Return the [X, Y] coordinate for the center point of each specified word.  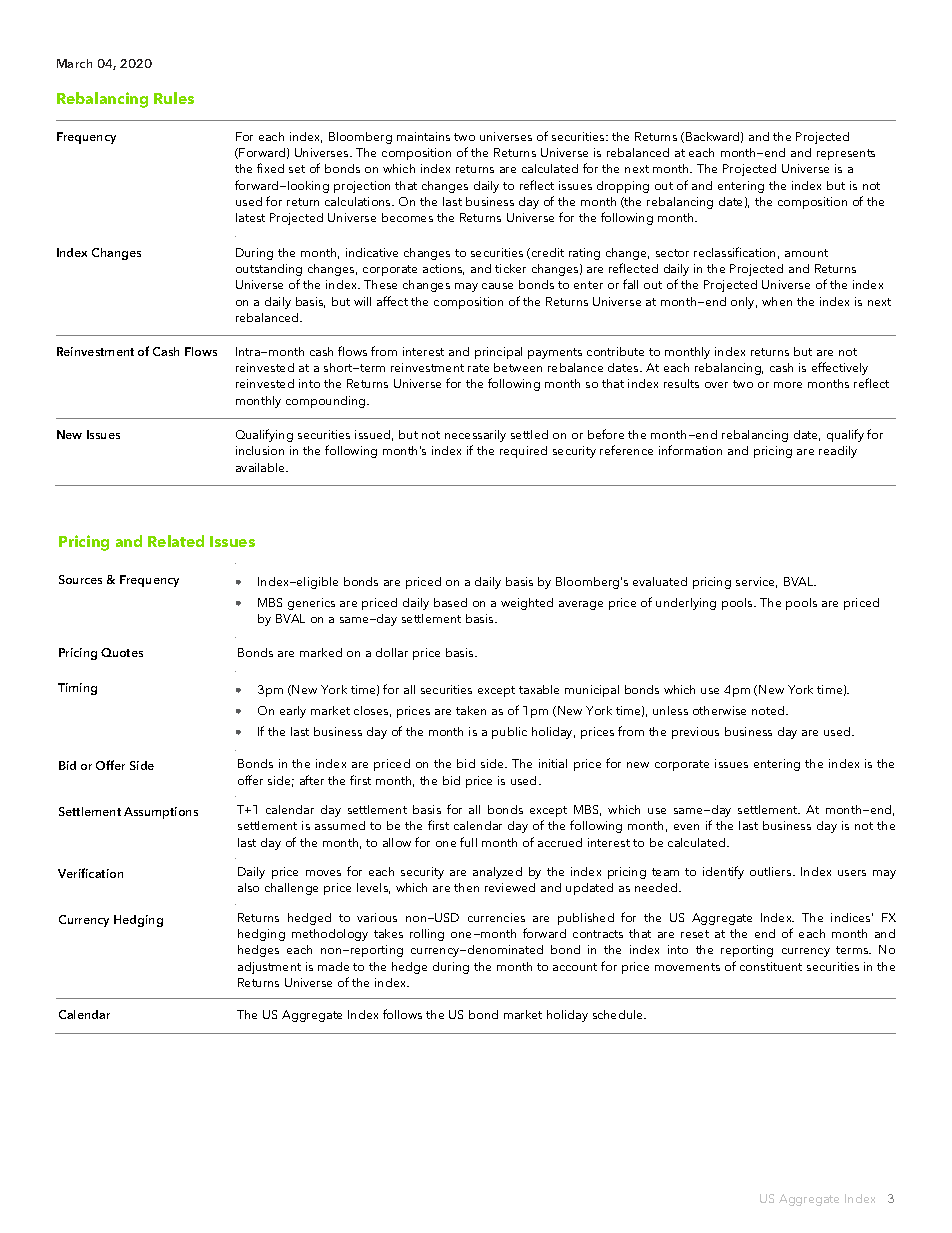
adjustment [269, 968]
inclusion [260, 450]
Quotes [122, 652]
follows [402, 1014]
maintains [423, 136]
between [518, 367]
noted [769, 710]
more [788, 385]
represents [846, 154]
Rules [174, 98]
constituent [771, 966]
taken [471, 710]
